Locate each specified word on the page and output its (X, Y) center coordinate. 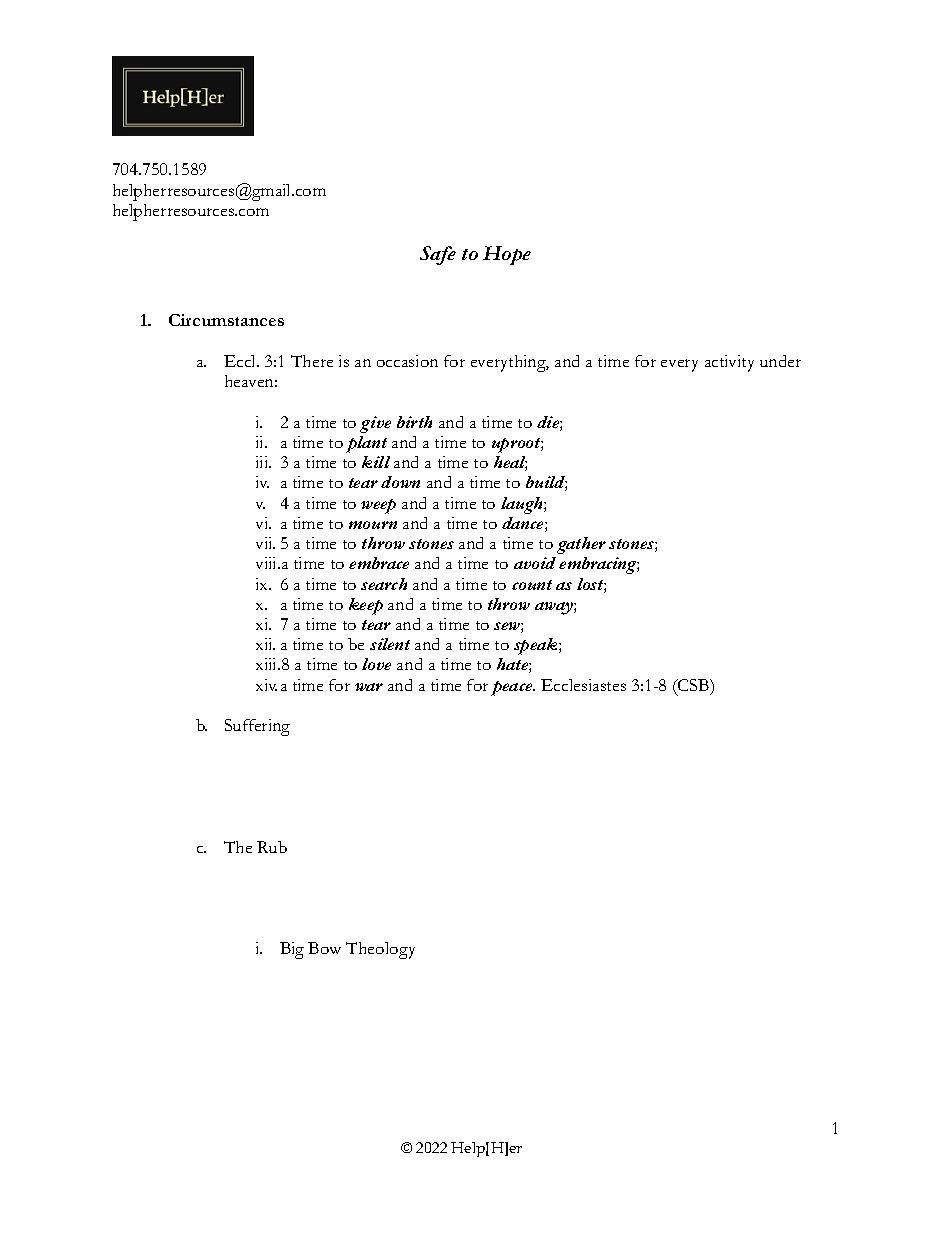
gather (581, 545)
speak (537, 646)
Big (292, 950)
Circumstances (226, 320)
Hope (507, 255)
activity (729, 363)
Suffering (257, 727)
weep (378, 506)
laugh (523, 505)
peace (513, 688)
